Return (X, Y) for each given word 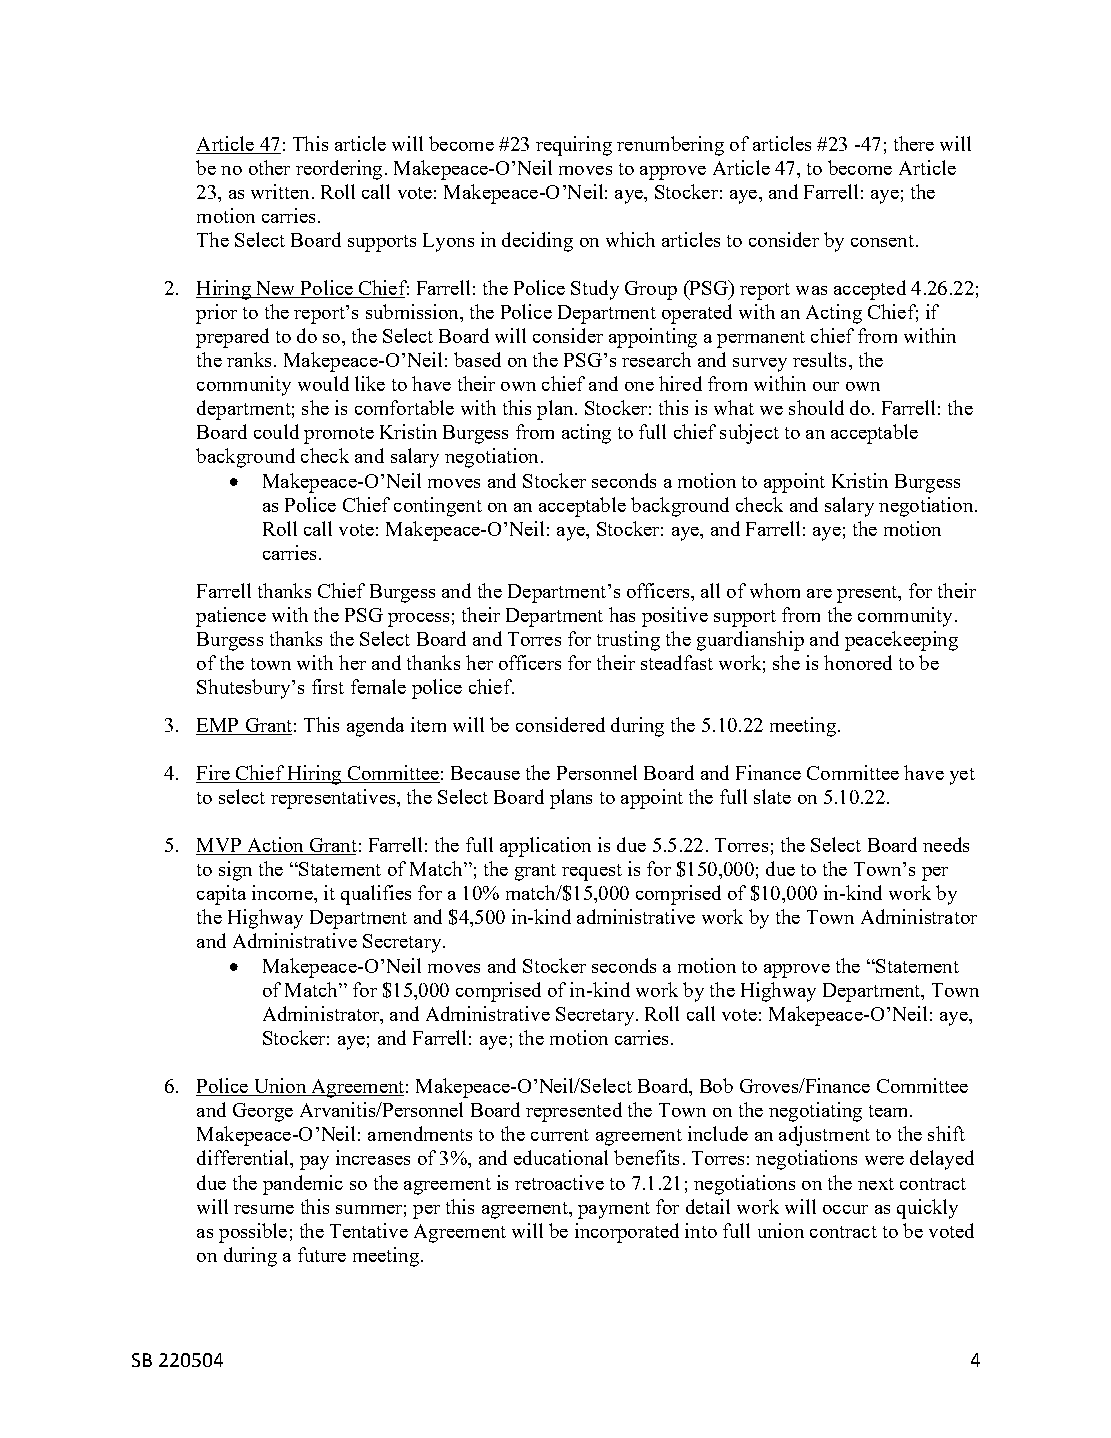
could (276, 431)
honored (858, 662)
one (639, 386)
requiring (574, 146)
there (914, 143)
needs (946, 844)
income (283, 892)
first (328, 686)
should (816, 407)
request (592, 872)
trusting (628, 641)
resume (264, 1209)
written (280, 191)
